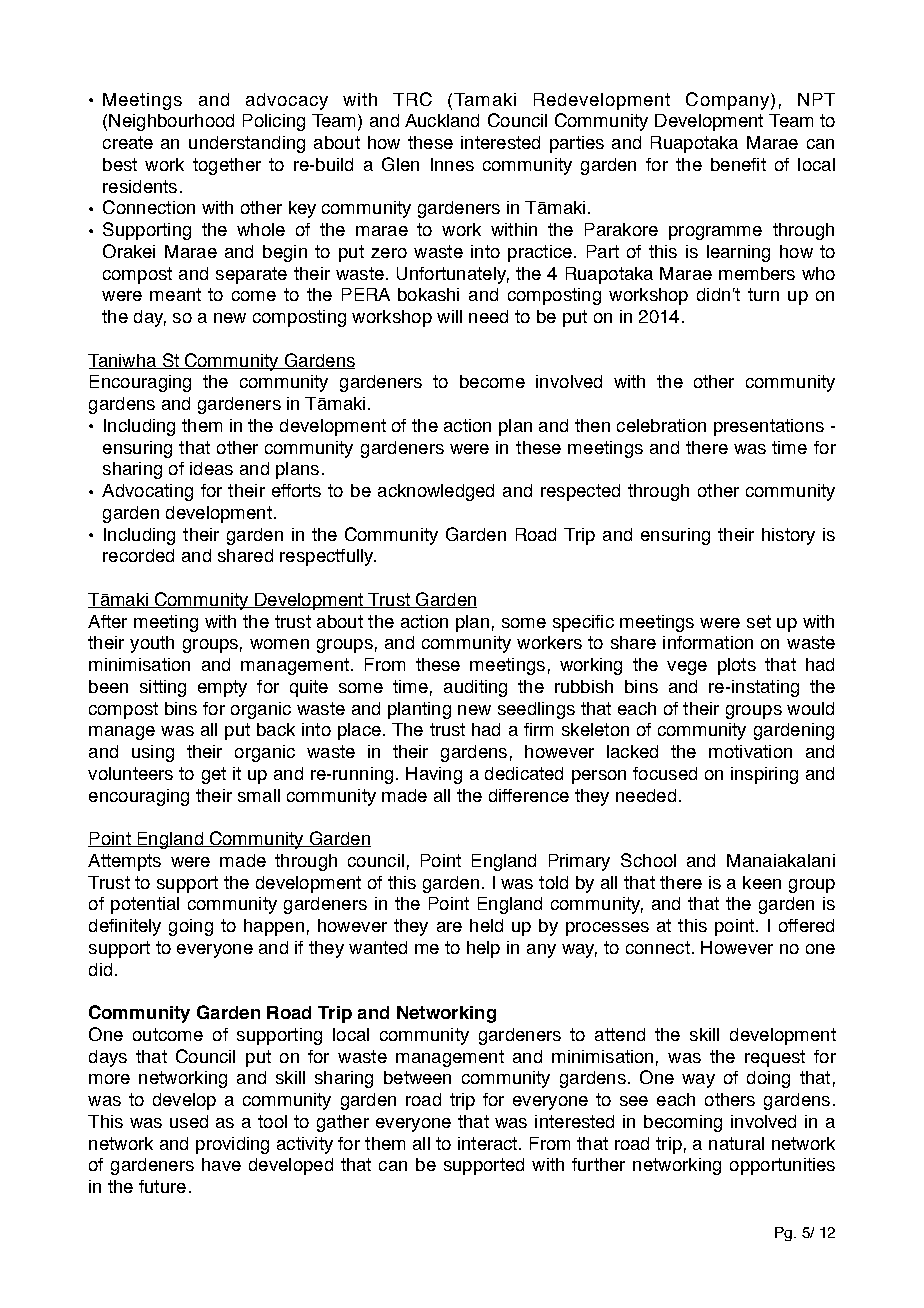 The image size is (924, 1308). I want to click on Company, so click(729, 101).
